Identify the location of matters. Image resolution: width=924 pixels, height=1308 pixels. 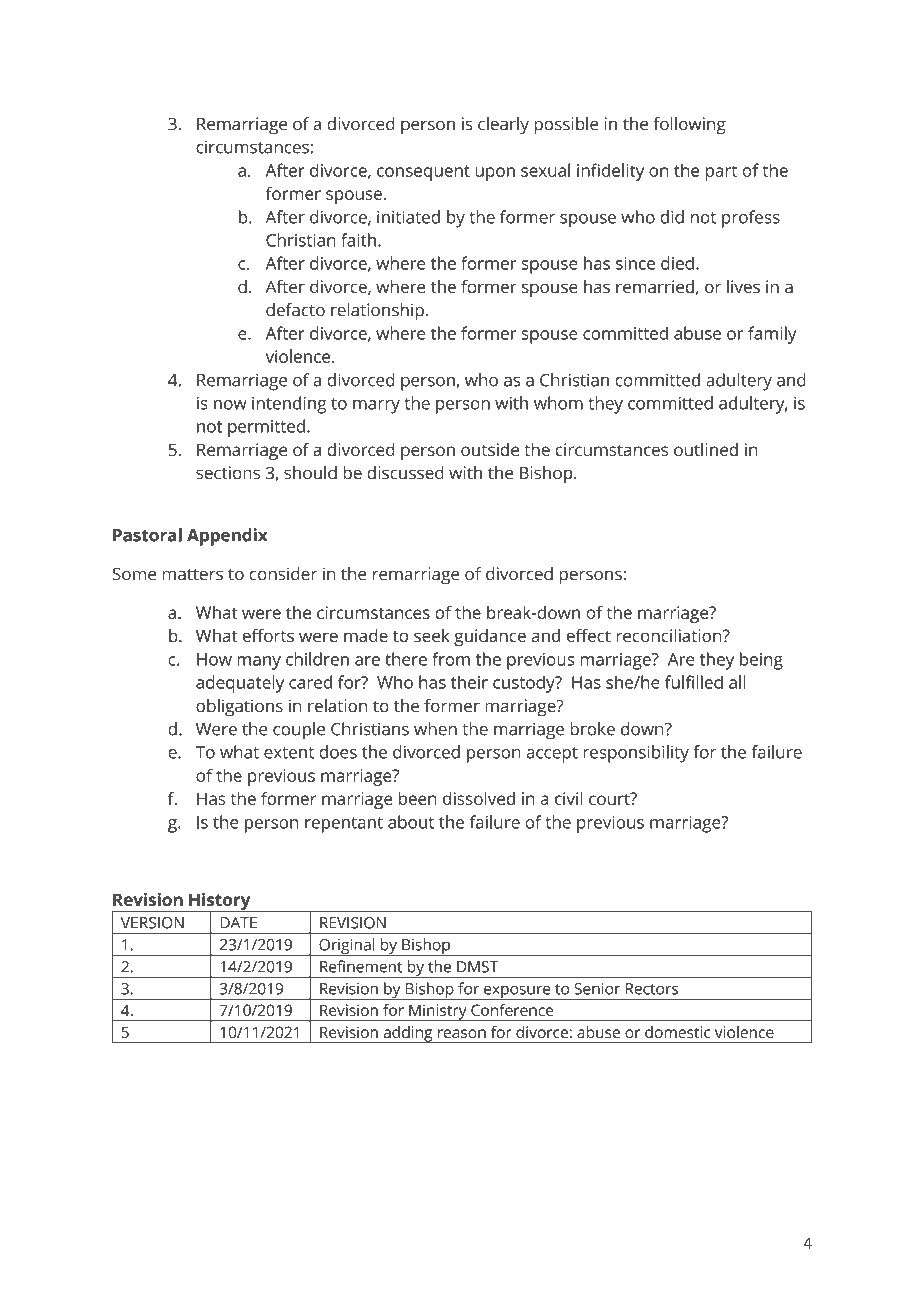
(193, 575).
